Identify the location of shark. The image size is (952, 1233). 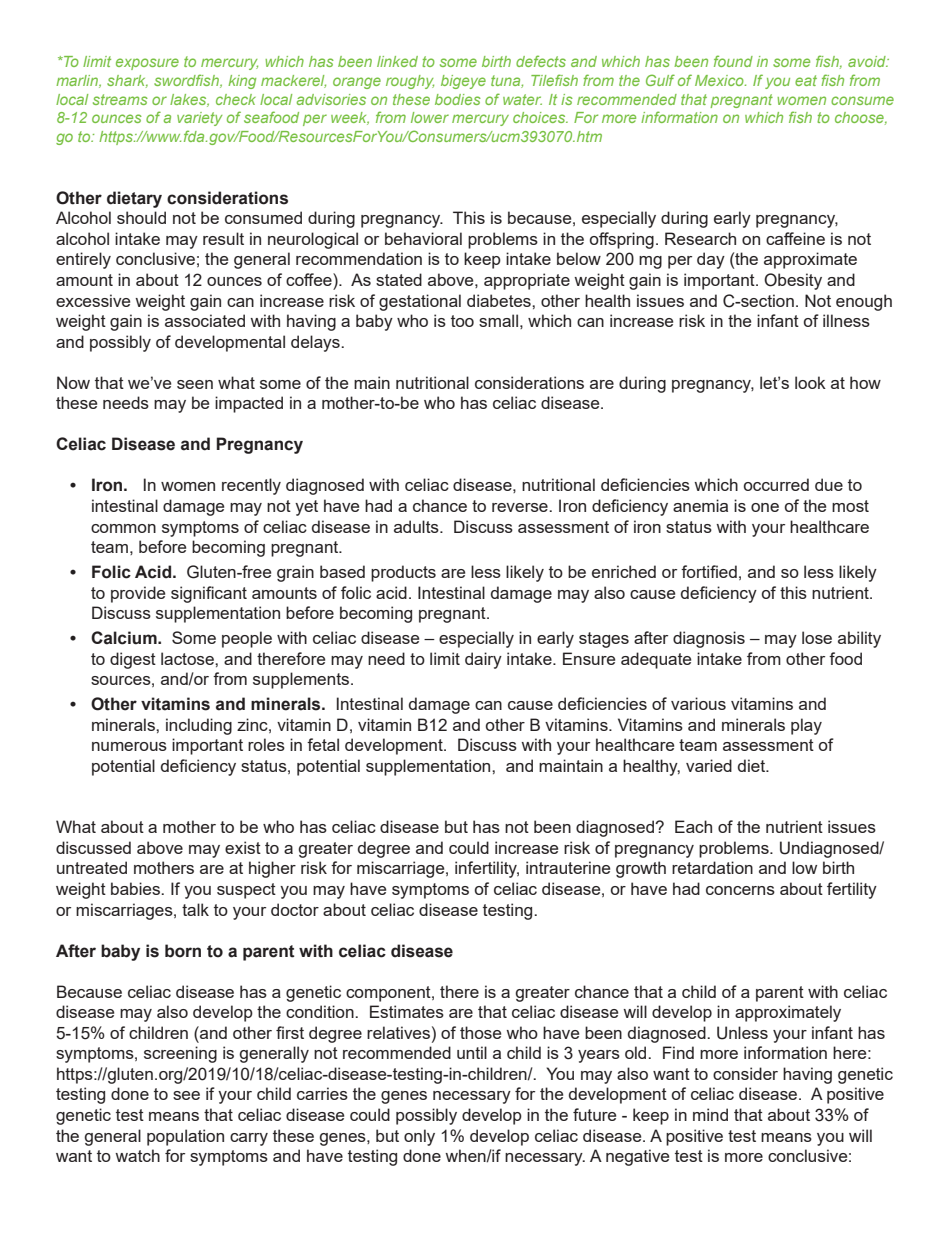
(127, 81).
